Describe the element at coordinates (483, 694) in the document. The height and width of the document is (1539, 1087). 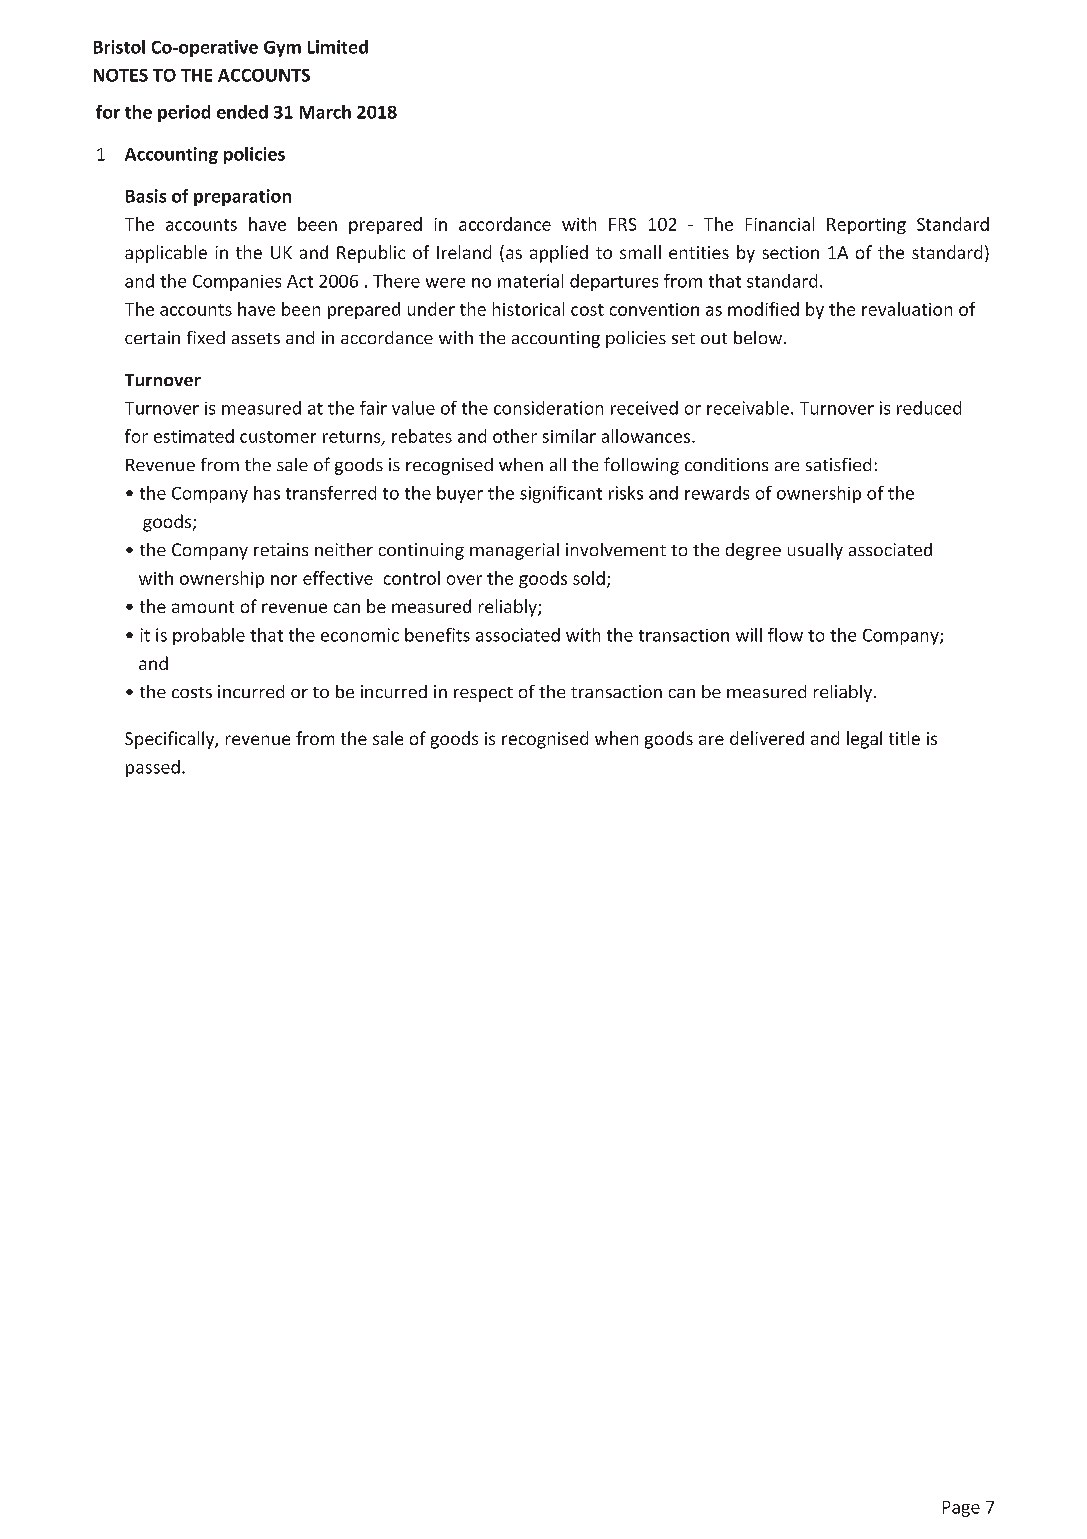
I see `respect` at that location.
